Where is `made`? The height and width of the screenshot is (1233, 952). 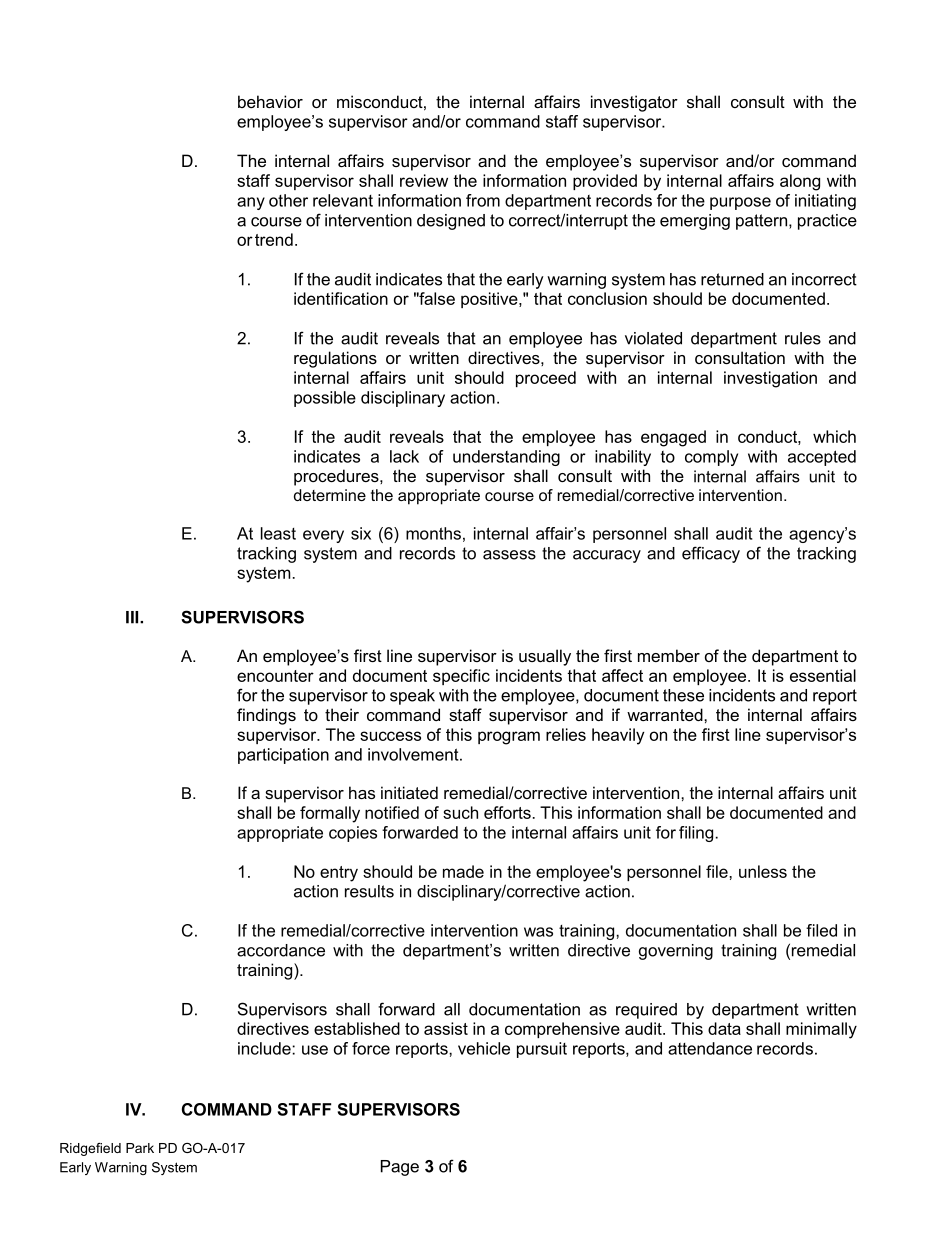
made is located at coordinates (463, 871).
